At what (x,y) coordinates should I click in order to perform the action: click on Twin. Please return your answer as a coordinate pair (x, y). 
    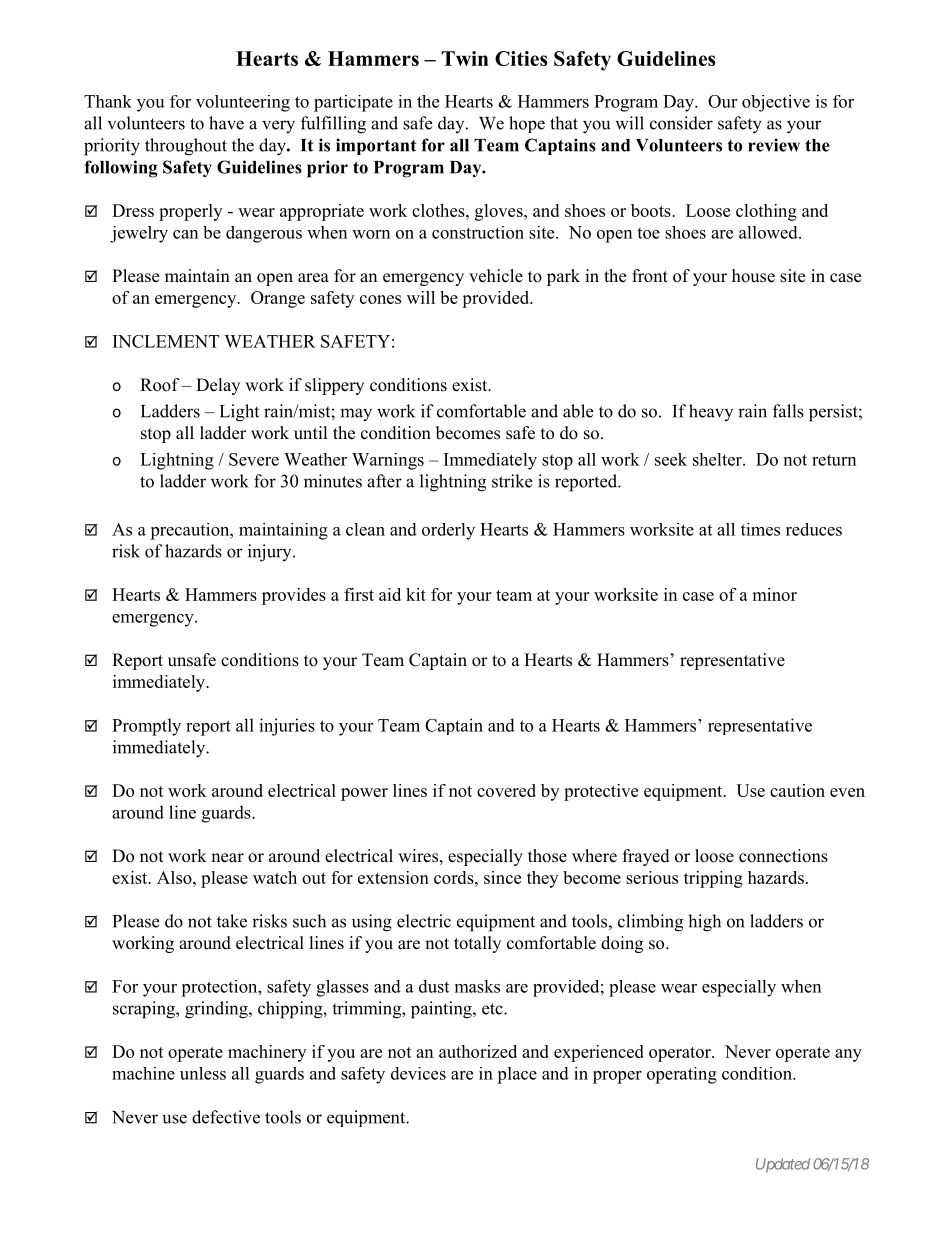
    Looking at the image, I should click on (465, 58).
